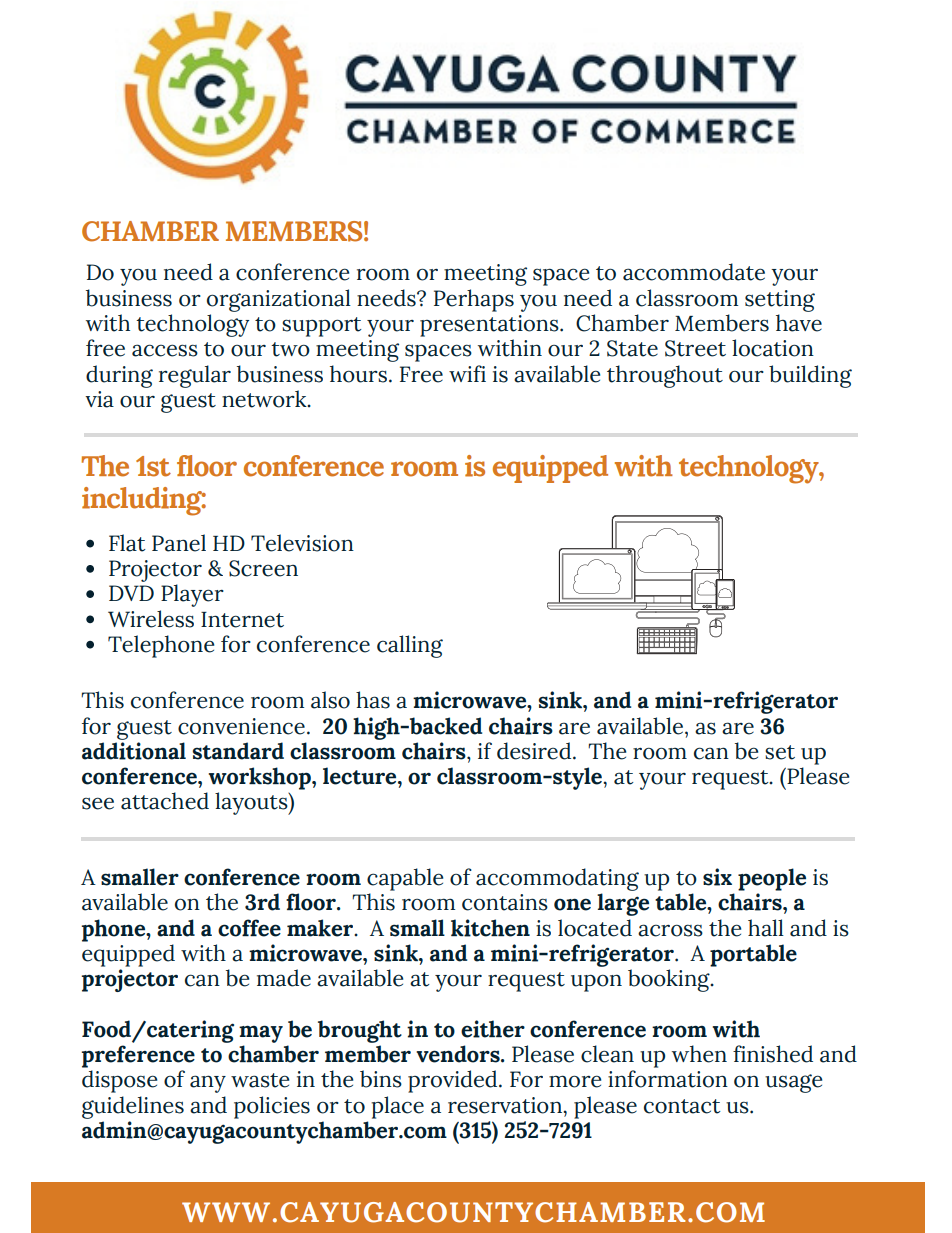 The width and height of the page is (952, 1233). I want to click on convenience, so click(241, 726).
